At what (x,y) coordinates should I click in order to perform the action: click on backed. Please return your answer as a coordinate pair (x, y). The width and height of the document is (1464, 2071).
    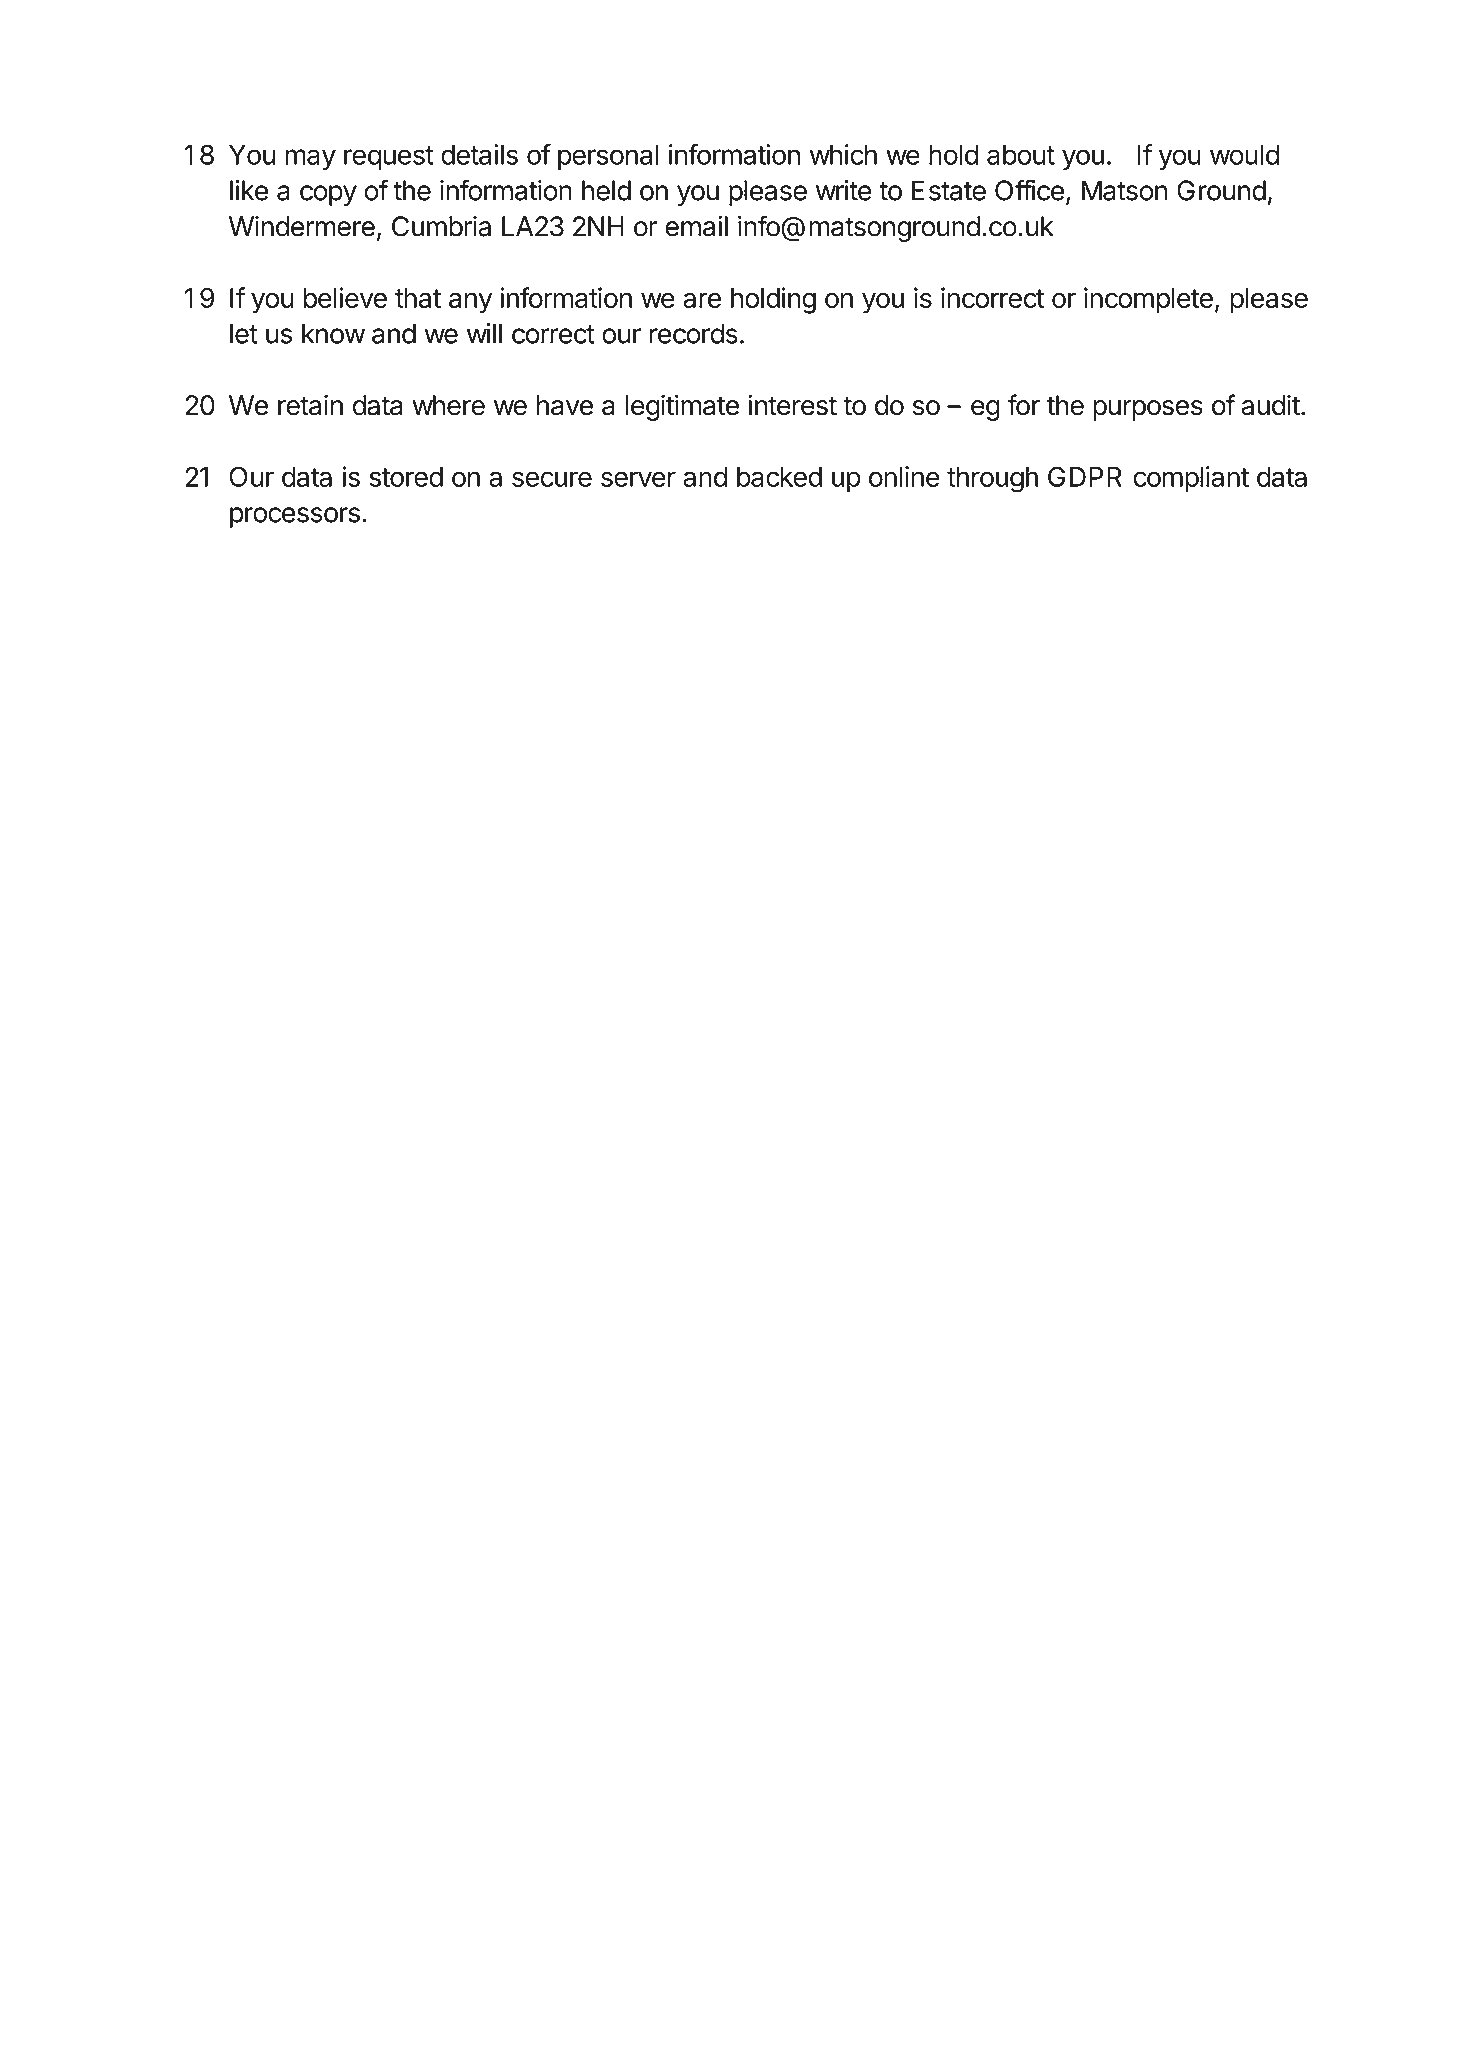
    Looking at the image, I should click on (779, 477).
